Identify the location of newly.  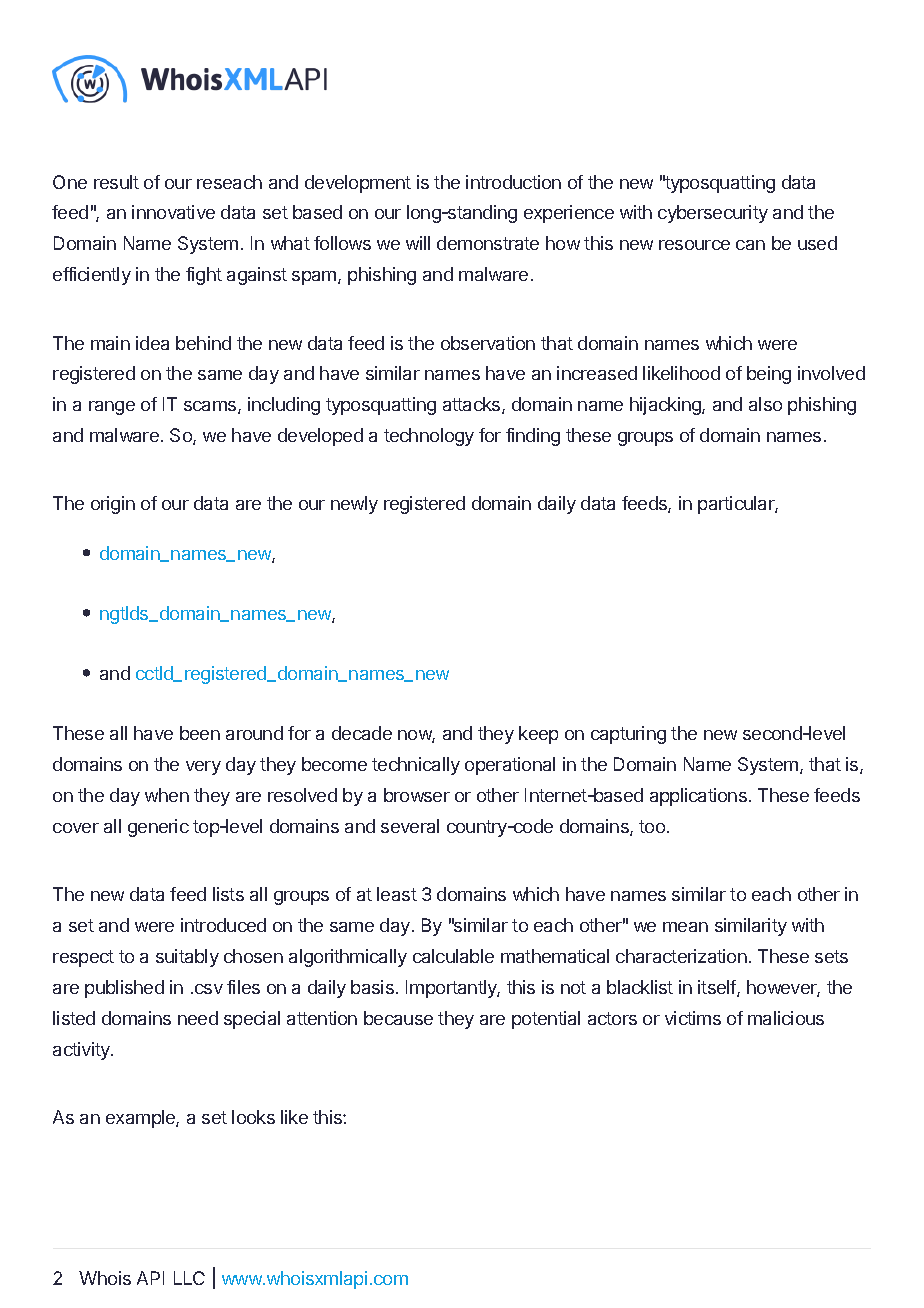
(354, 505).
